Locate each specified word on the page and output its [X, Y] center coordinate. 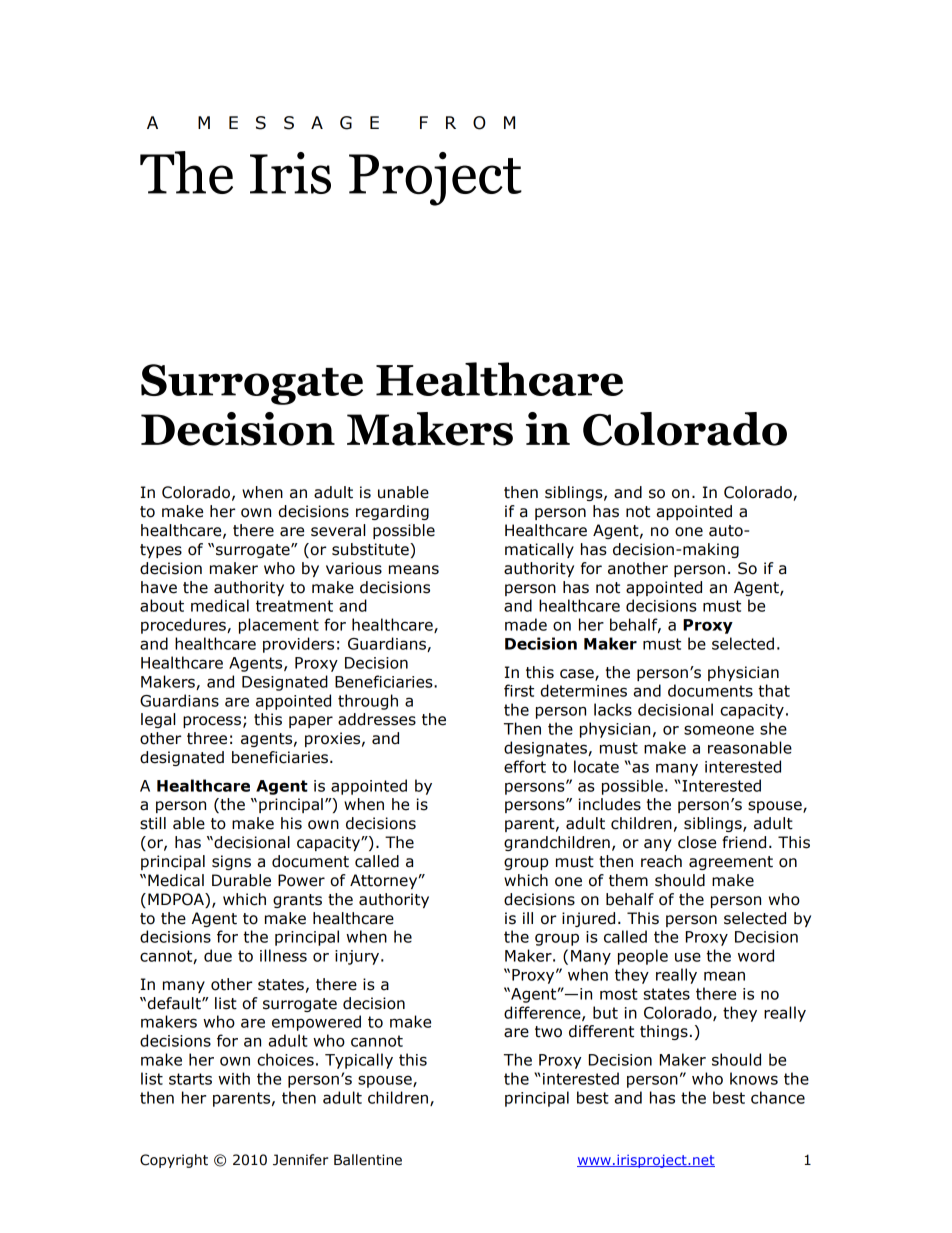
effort [525, 766]
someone [719, 730]
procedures [184, 626]
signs [231, 862]
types [161, 551]
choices [285, 1059]
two [548, 1032]
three [207, 738]
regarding [392, 512]
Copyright [174, 1161]
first [519, 690]
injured [588, 919]
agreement [731, 863]
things [664, 1032]
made [526, 624]
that [774, 690]
